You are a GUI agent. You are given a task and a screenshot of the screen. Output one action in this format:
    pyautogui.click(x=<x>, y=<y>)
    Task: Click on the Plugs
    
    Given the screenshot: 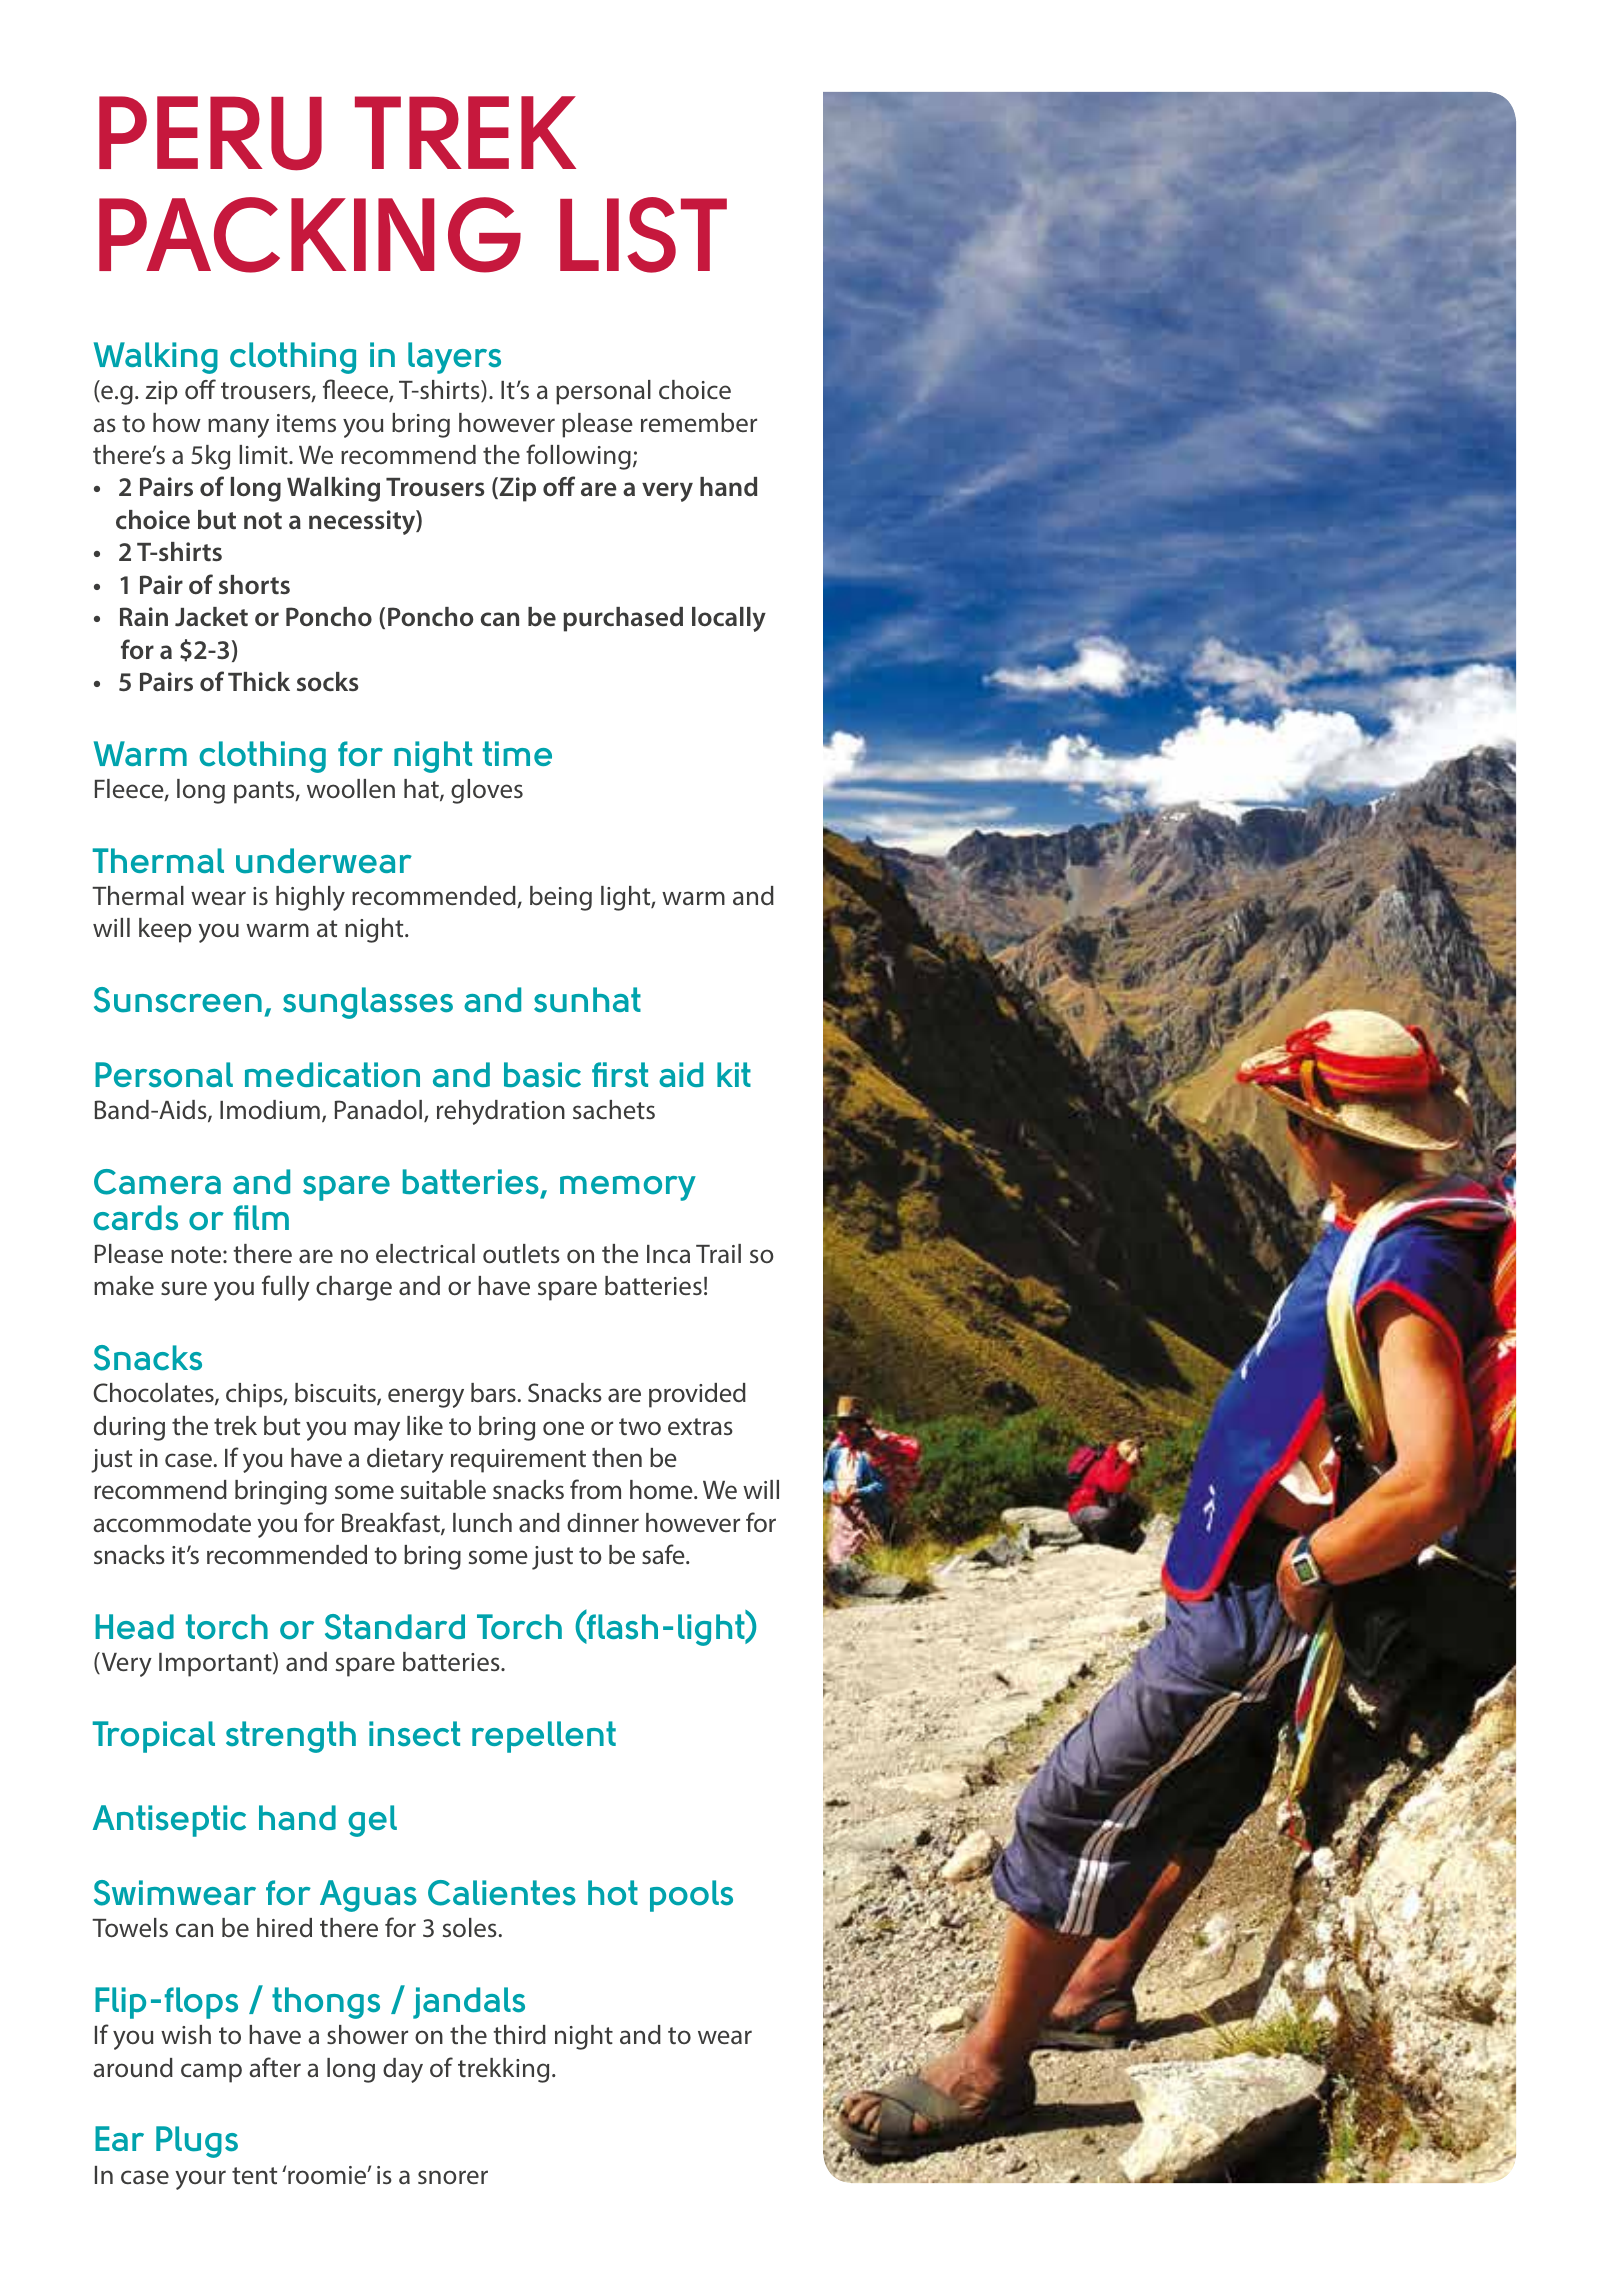 What is the action you would take?
    pyautogui.click(x=197, y=2142)
